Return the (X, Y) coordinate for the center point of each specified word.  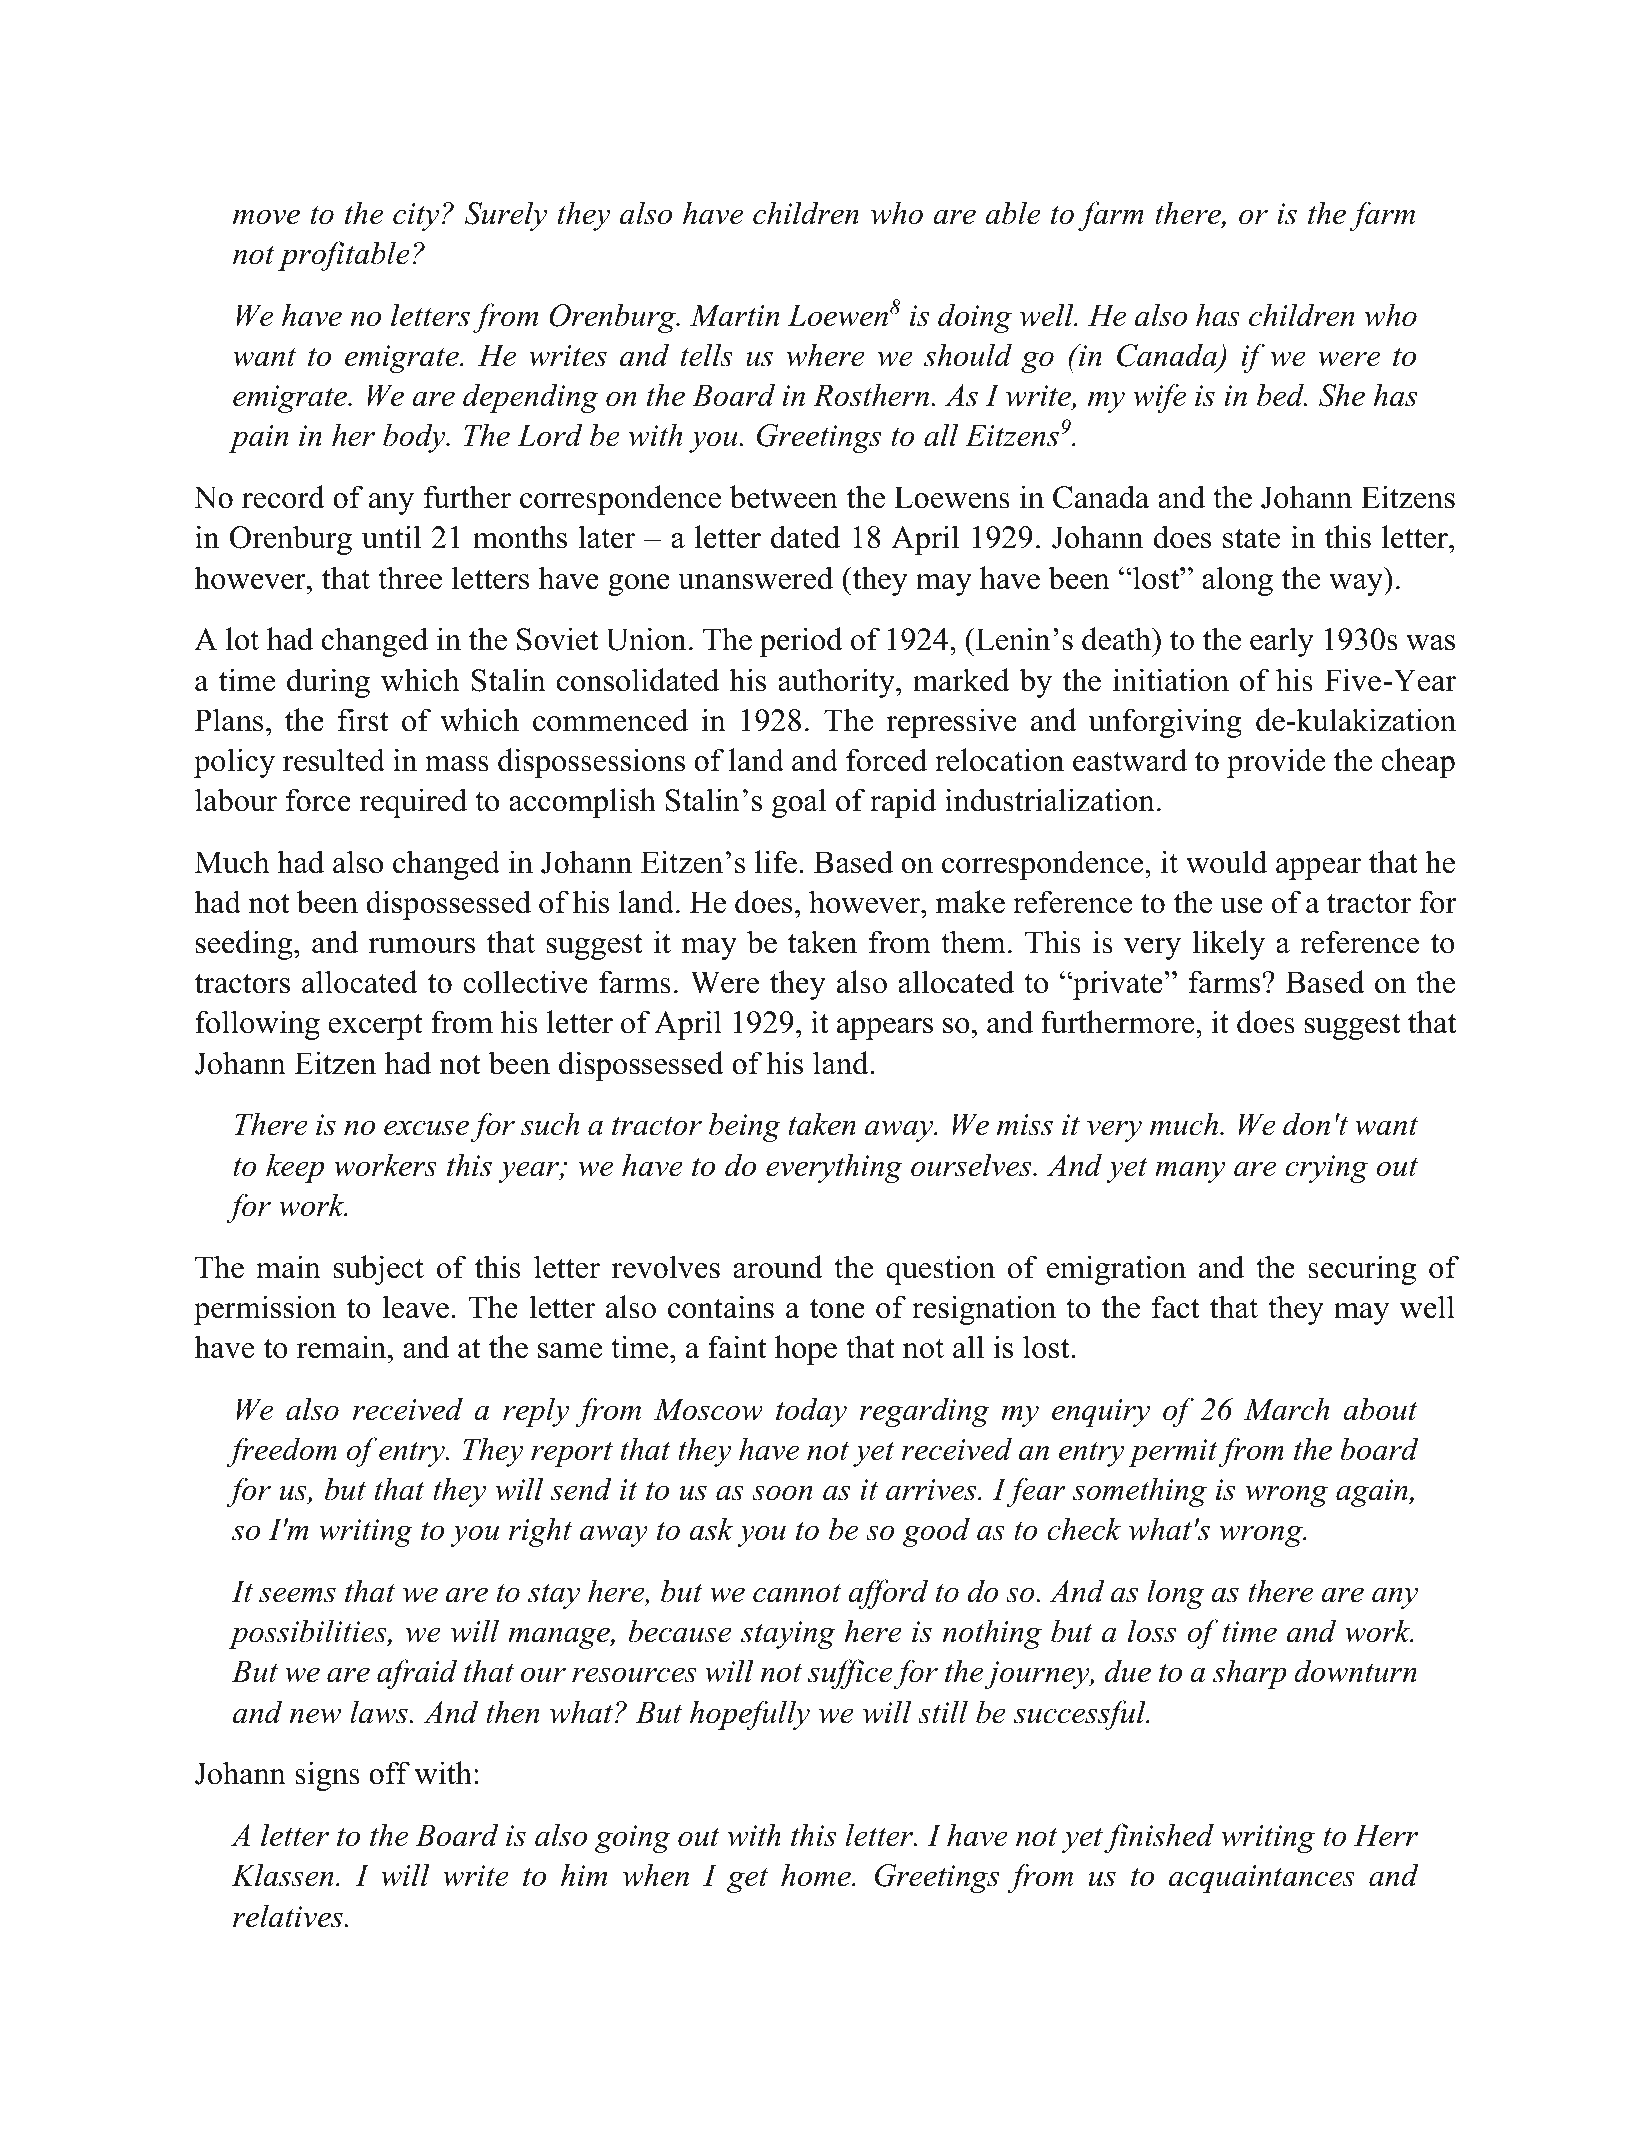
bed (1282, 395)
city (416, 217)
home (817, 1875)
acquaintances (1262, 1879)
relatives (288, 1916)
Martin (735, 315)
